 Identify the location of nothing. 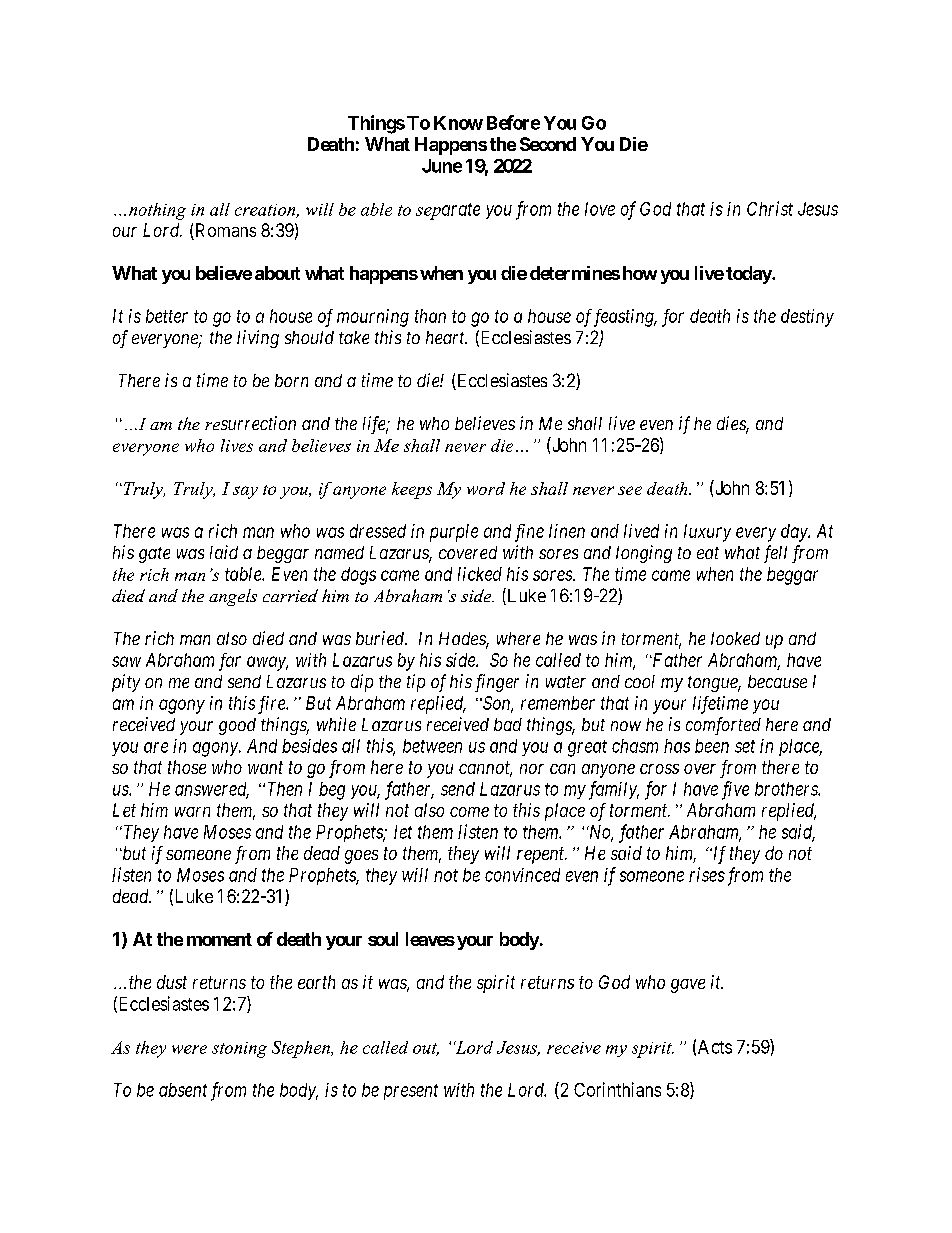
(157, 211).
